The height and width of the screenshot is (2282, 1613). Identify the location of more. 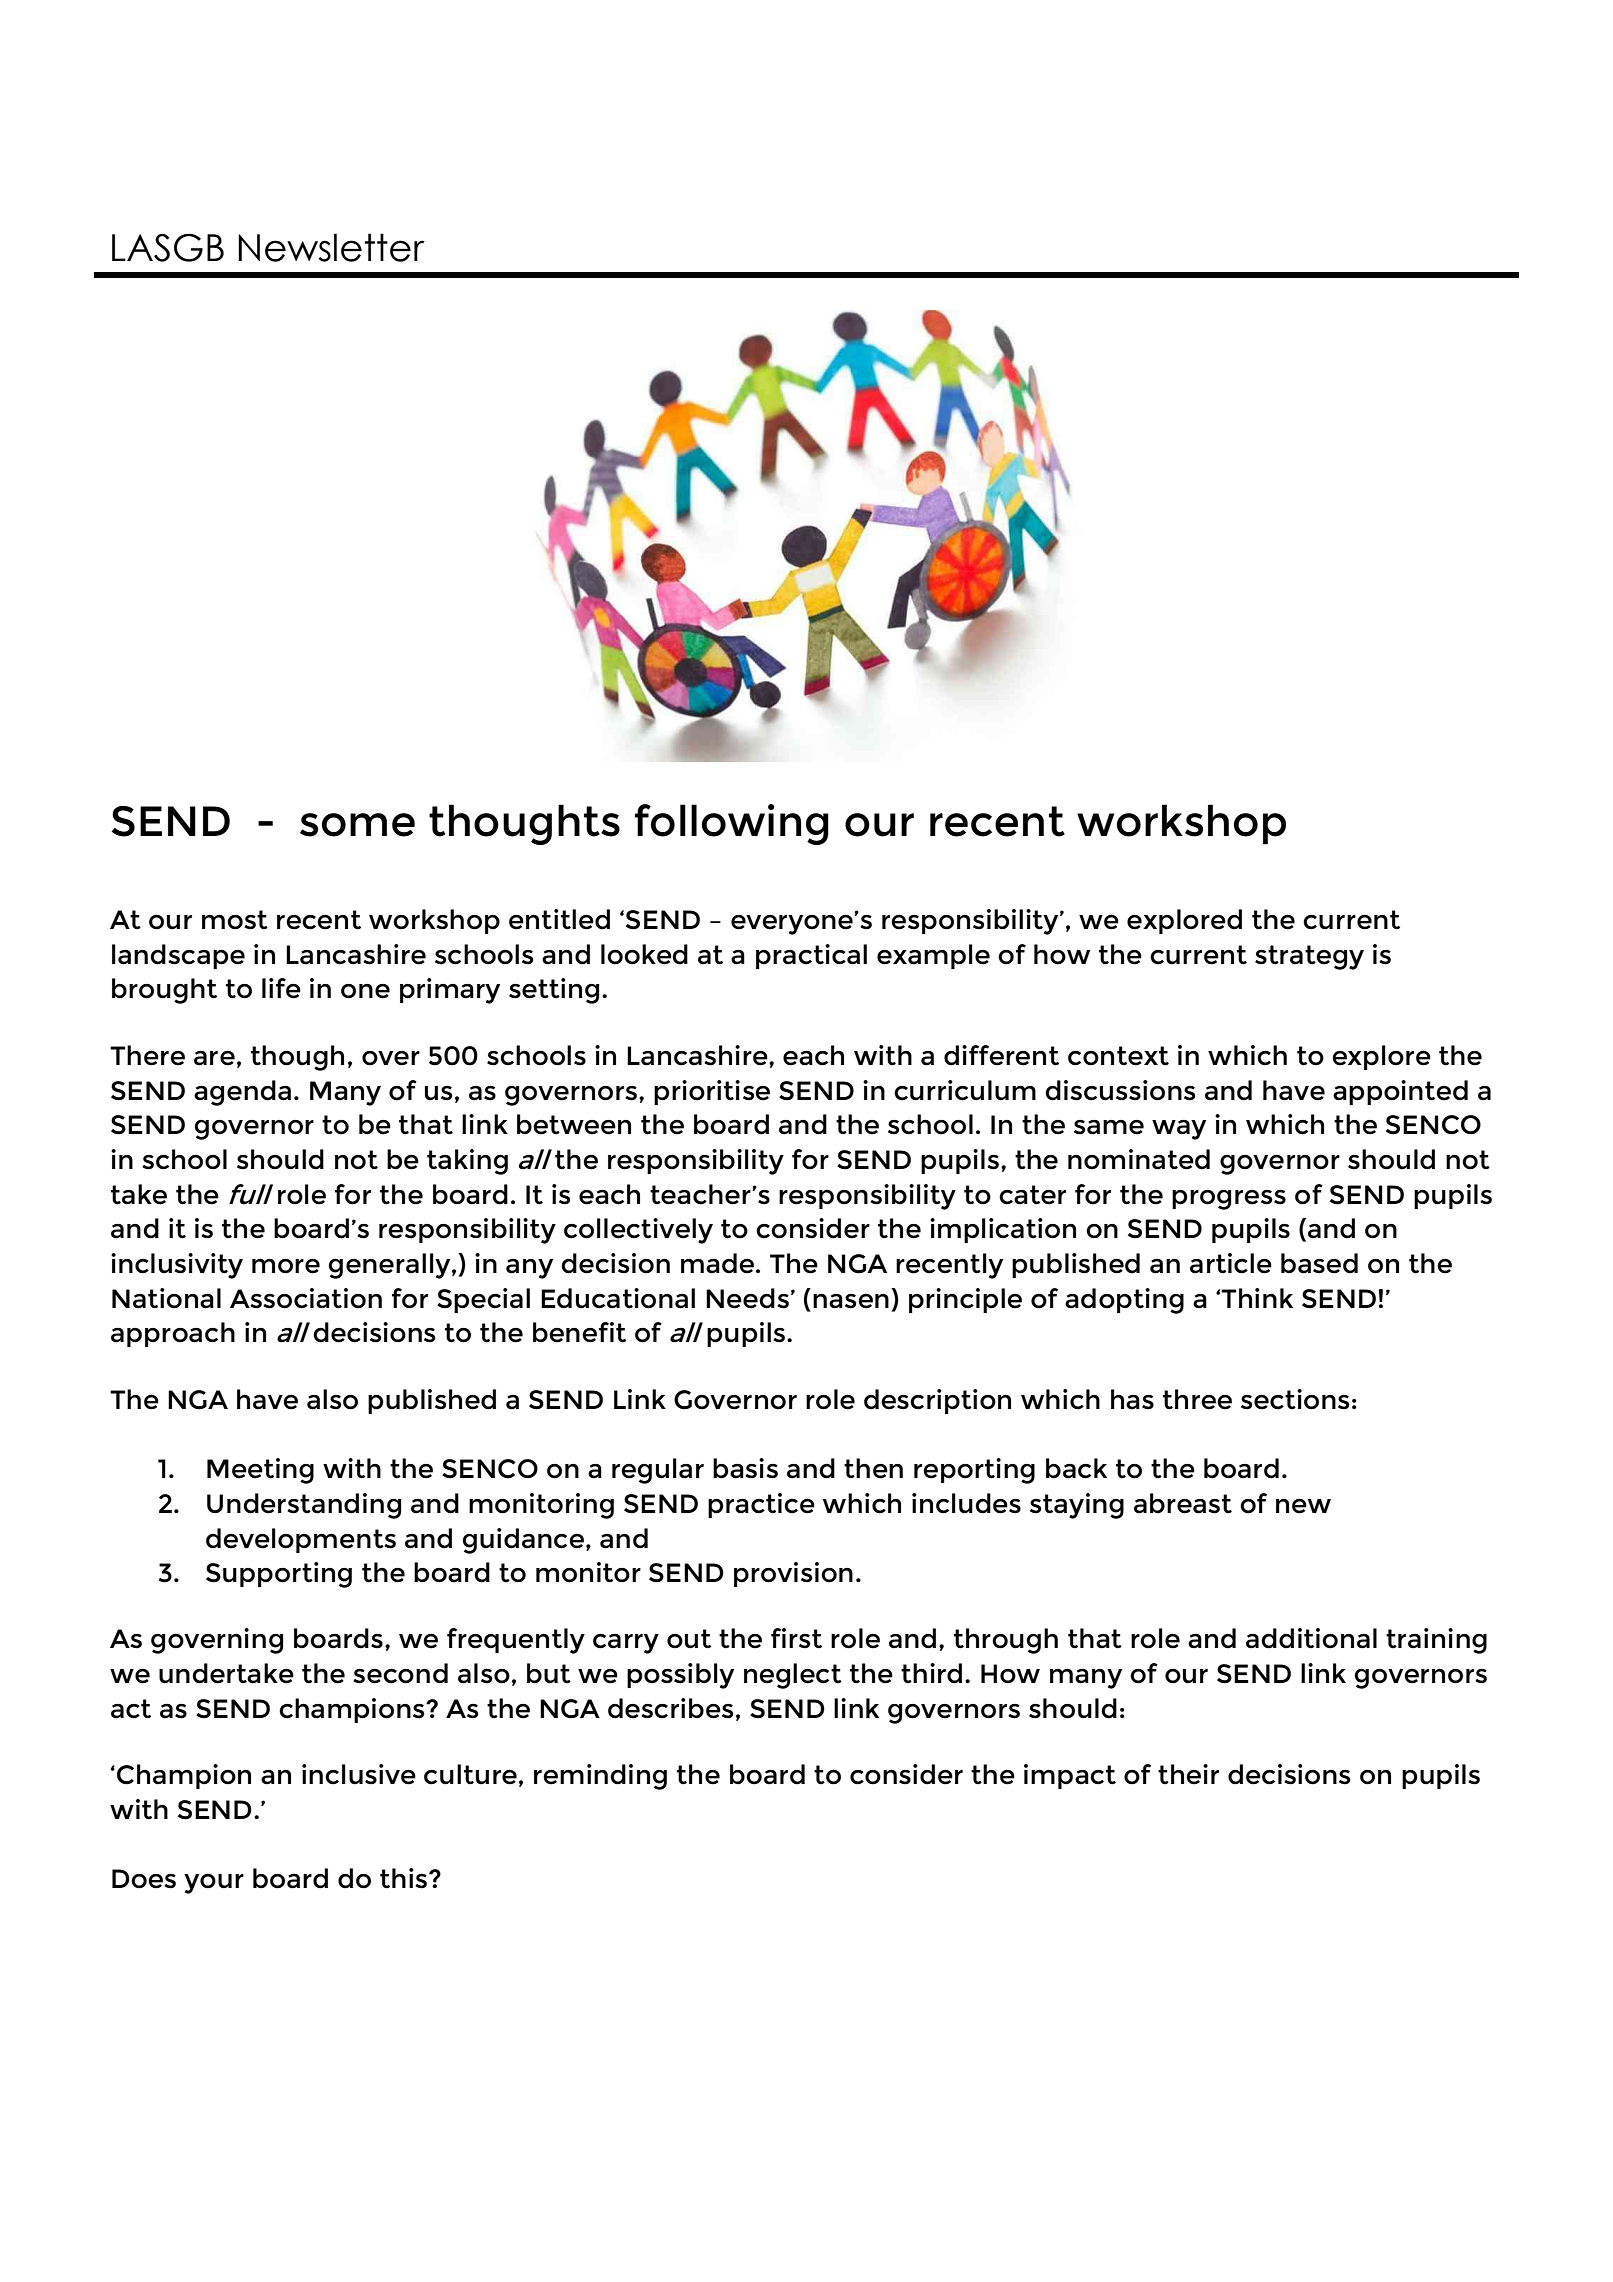
(286, 1266).
